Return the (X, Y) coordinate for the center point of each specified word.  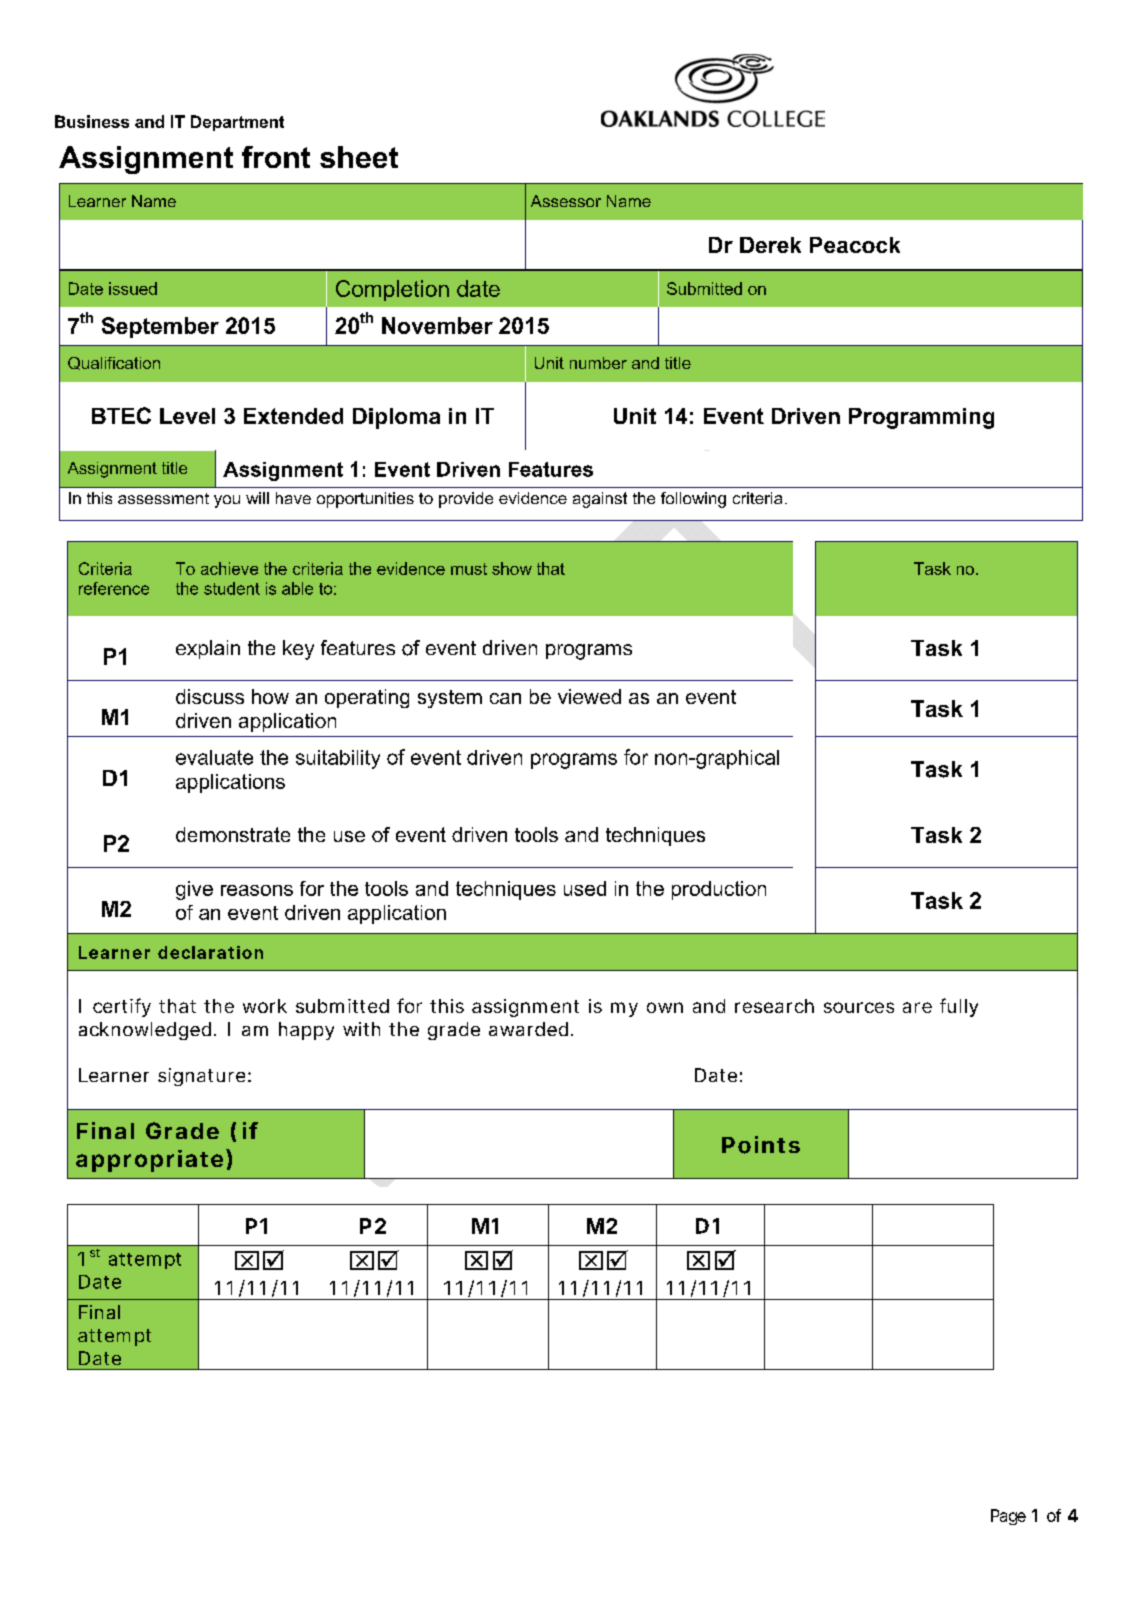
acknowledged (145, 1031)
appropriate (149, 1161)
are (917, 1007)
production (719, 890)
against (600, 500)
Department (237, 123)
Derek (770, 245)
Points (761, 1145)
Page (1008, 1517)
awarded (528, 1029)
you (227, 501)
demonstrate (233, 834)
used (585, 888)
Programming (921, 418)
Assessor (566, 201)
